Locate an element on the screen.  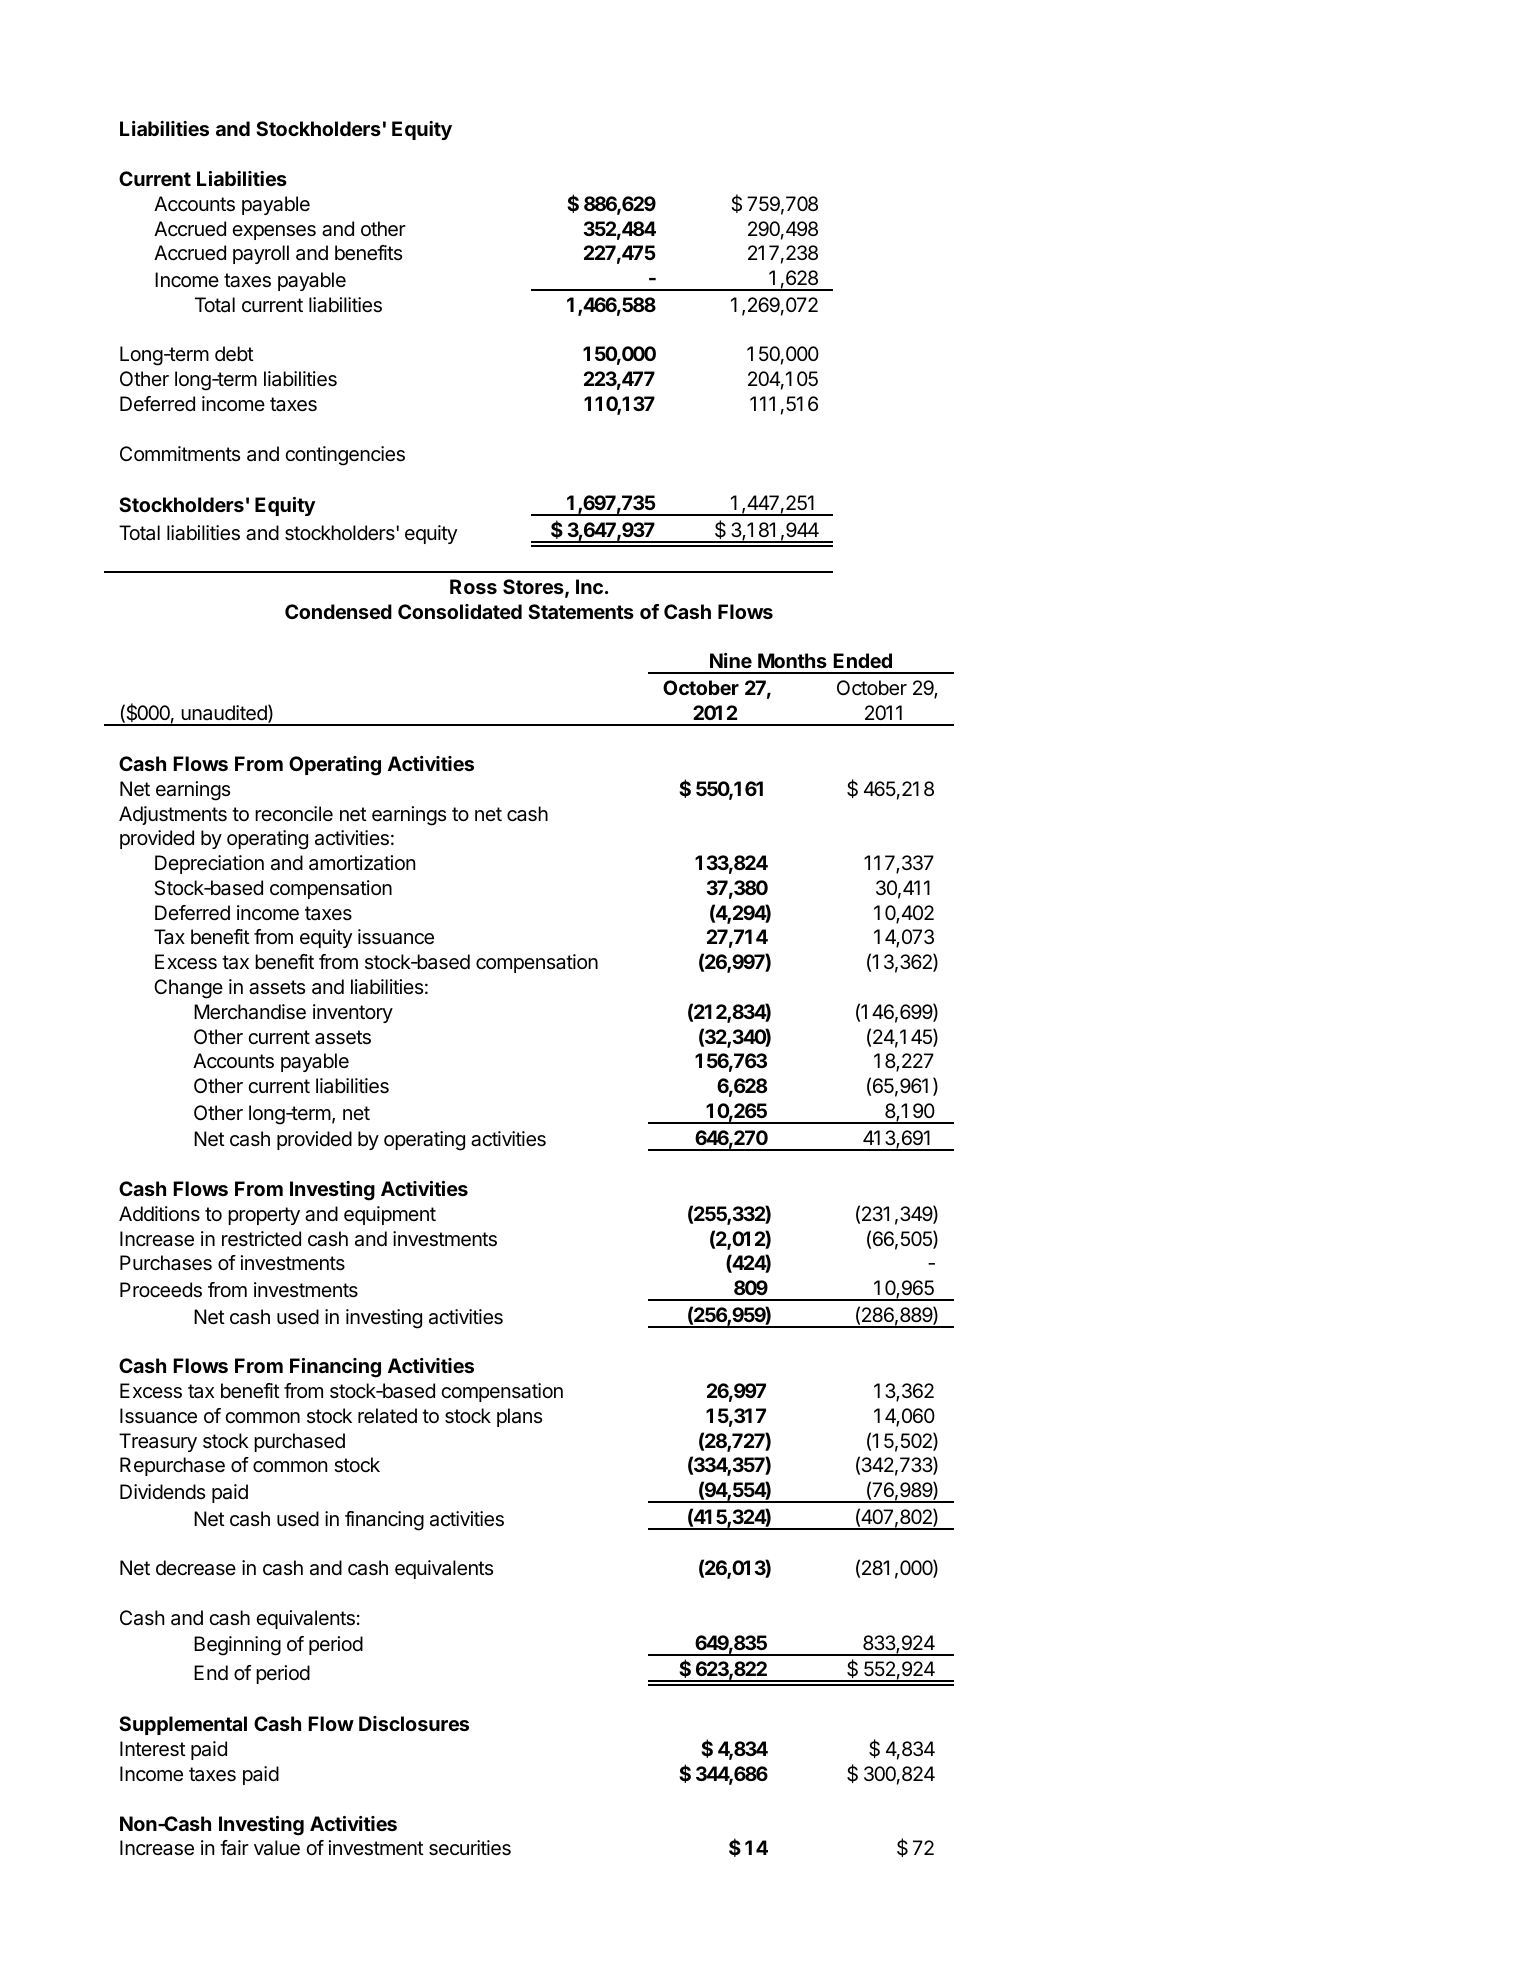
fair is located at coordinates (234, 1848).
